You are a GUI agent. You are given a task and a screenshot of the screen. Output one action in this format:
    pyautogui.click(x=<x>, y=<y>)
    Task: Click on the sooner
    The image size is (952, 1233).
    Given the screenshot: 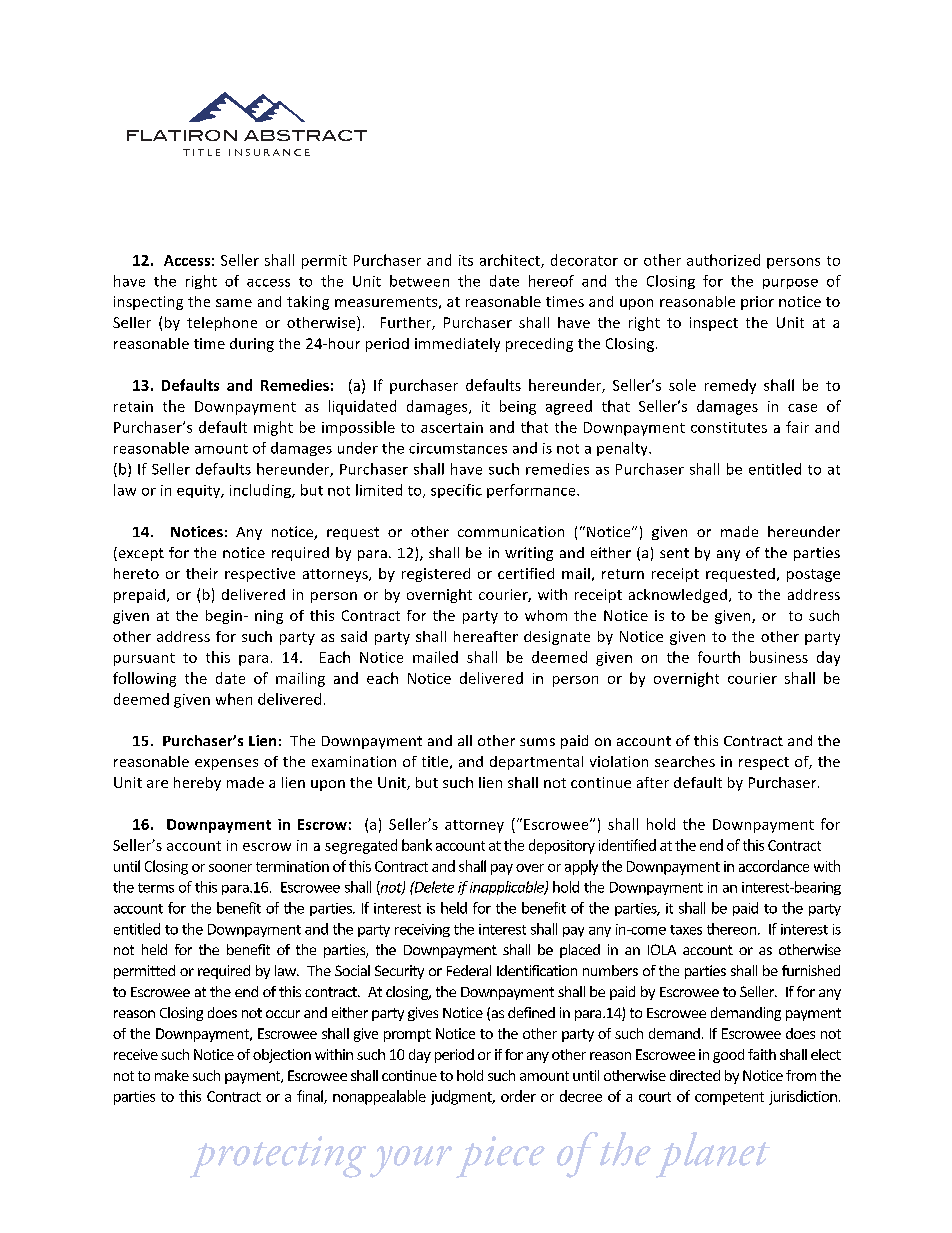 What is the action you would take?
    pyautogui.click(x=230, y=868)
